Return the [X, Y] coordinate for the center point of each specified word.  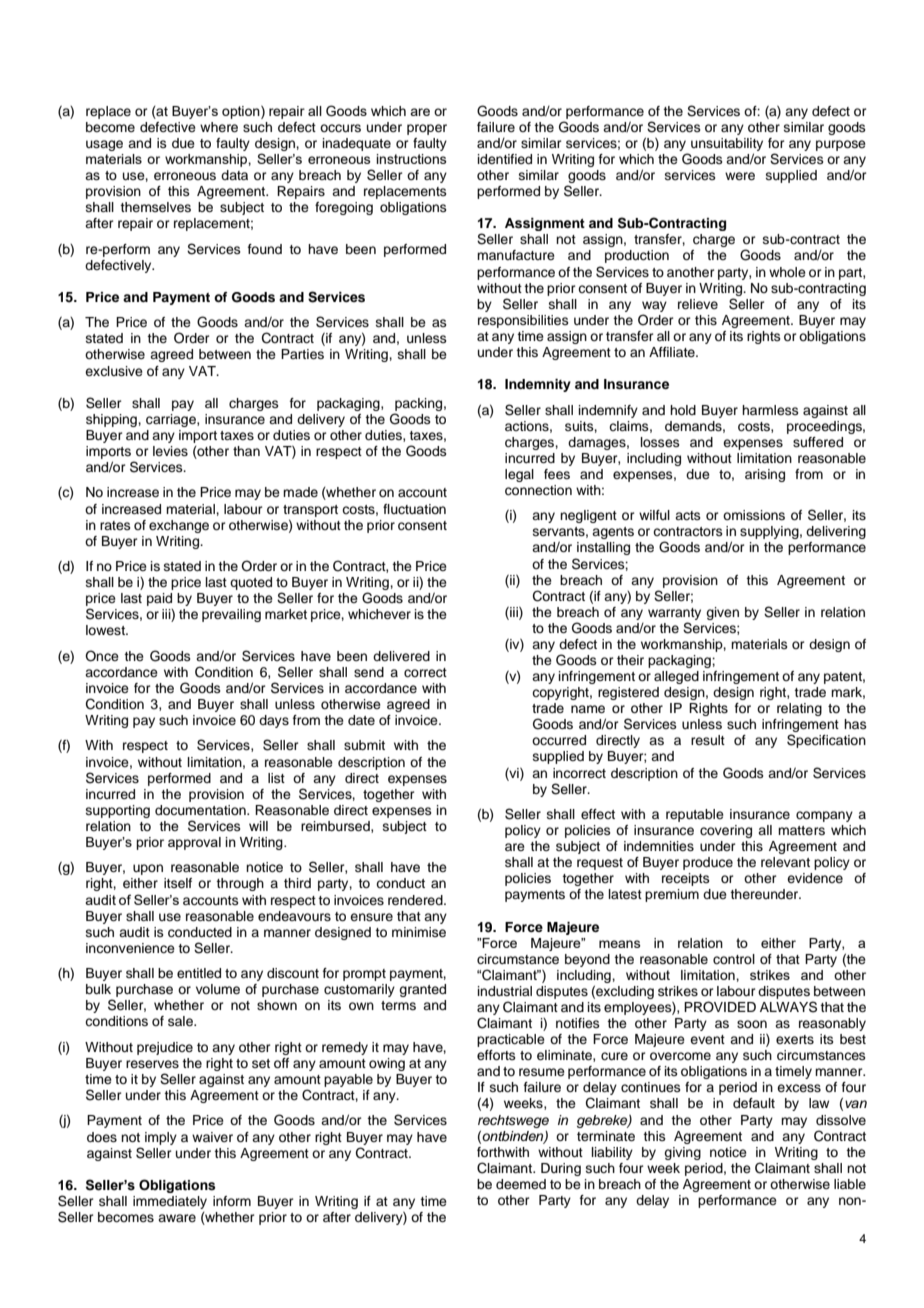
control [734, 959]
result [708, 740]
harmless [770, 410]
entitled [199, 973]
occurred [559, 740]
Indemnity [538, 385]
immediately [170, 1202]
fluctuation [414, 509]
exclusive [114, 371]
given [722, 613]
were [740, 176]
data [234, 175]
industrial [505, 991]
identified [505, 159]
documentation [201, 810]
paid [159, 599]
